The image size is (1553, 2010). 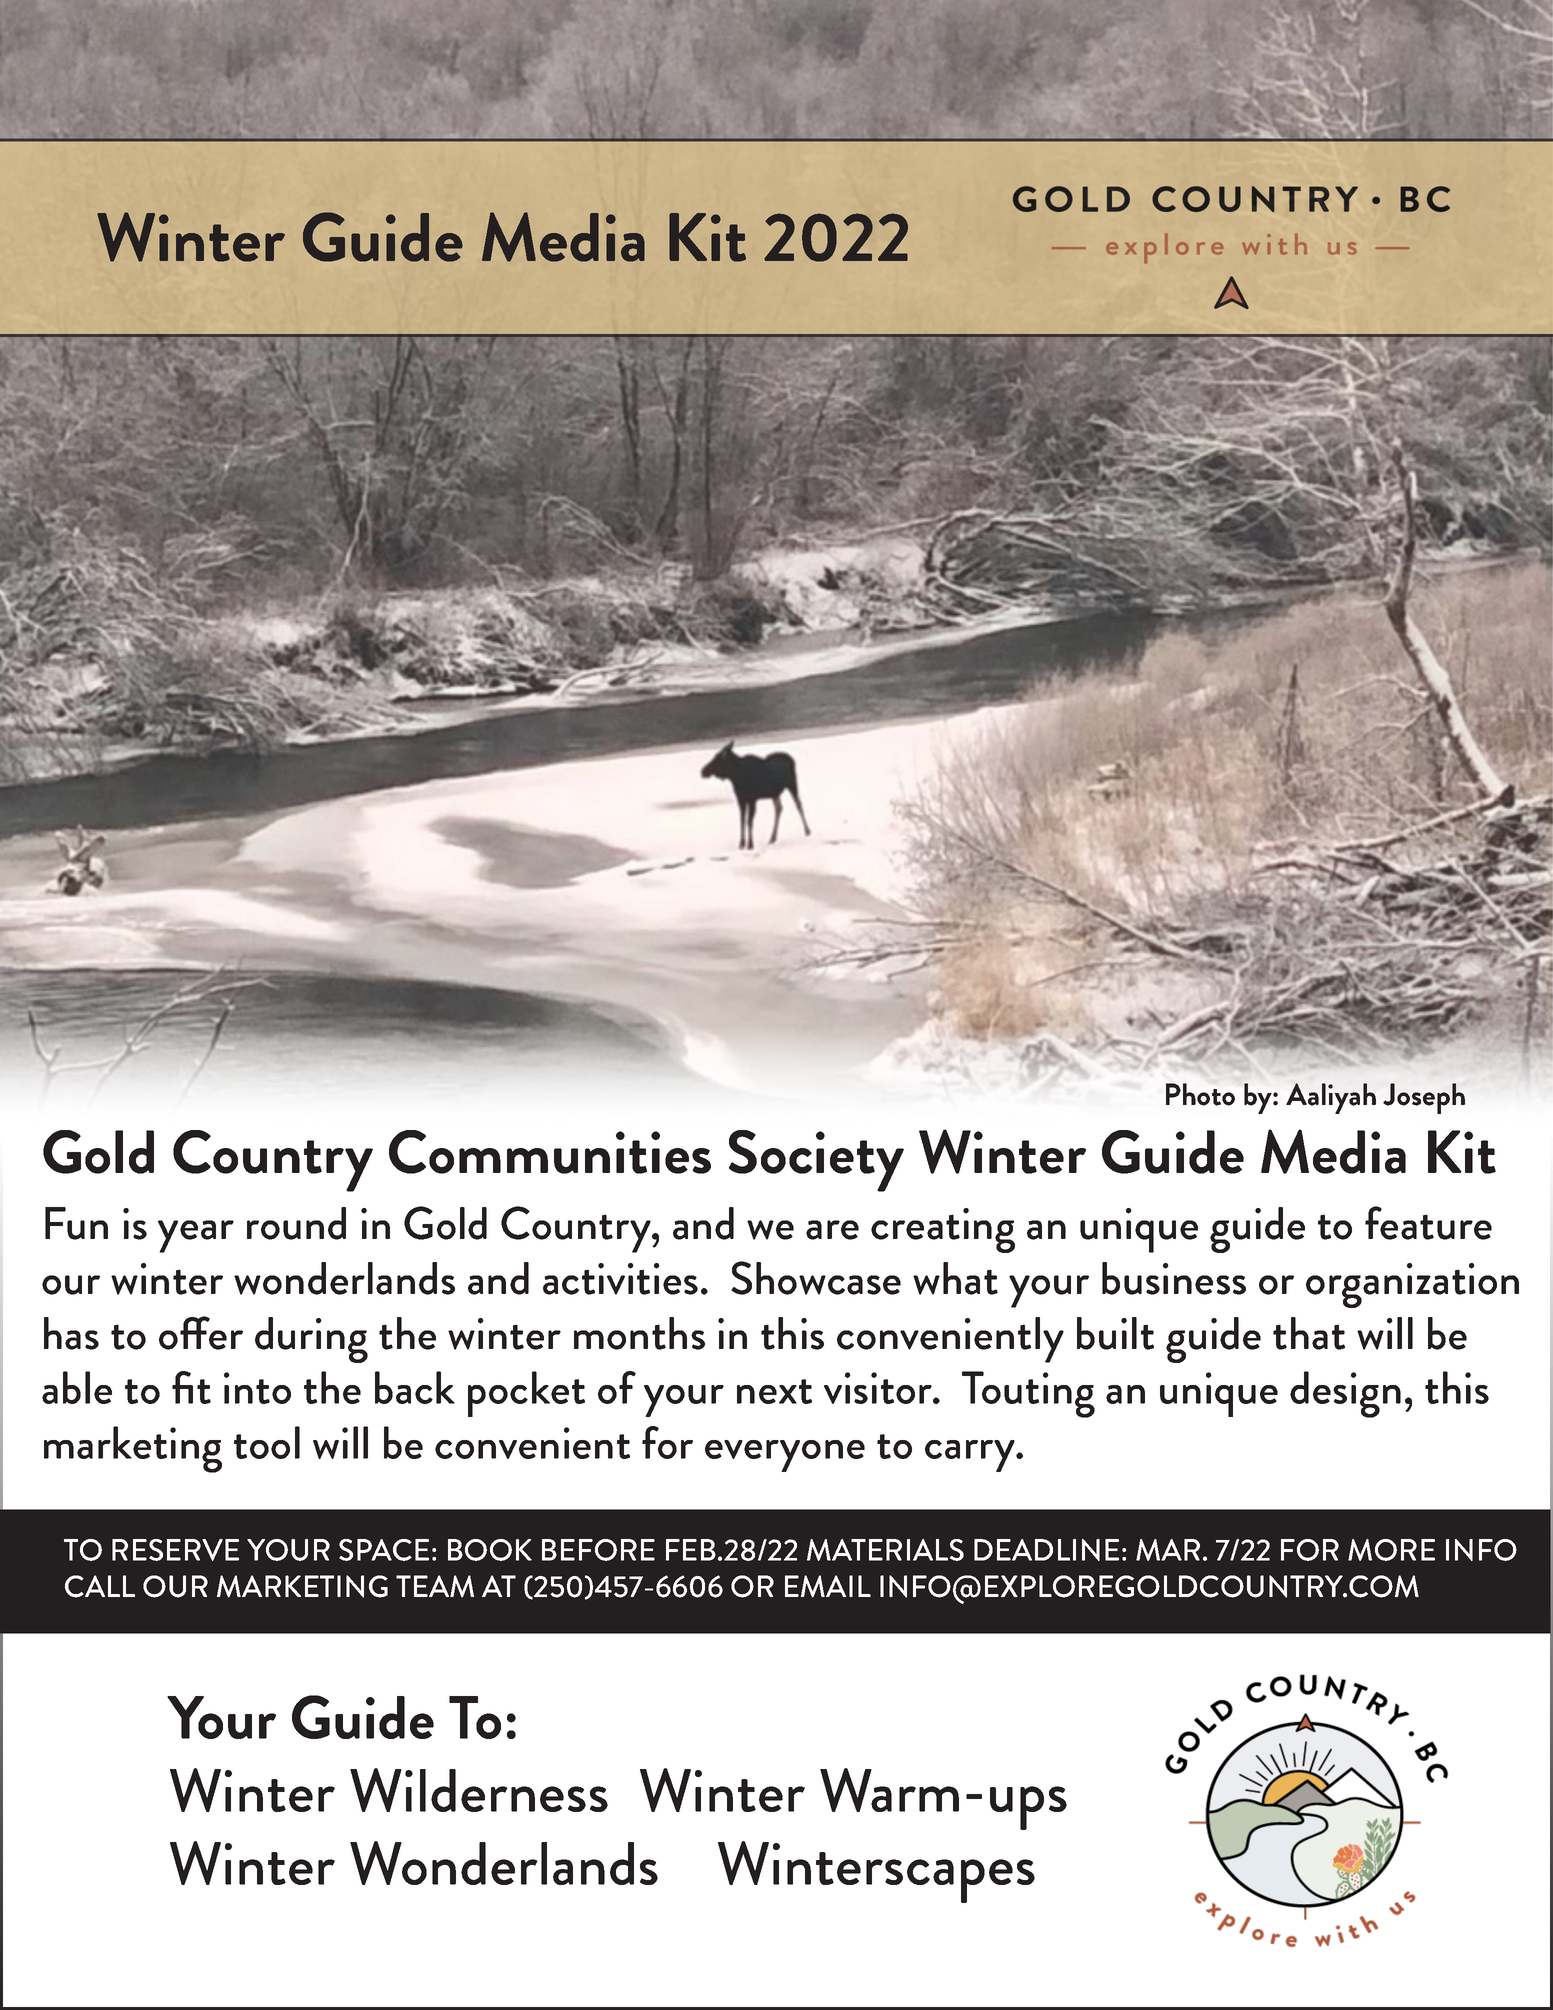 What do you see at coordinates (267, 1442) in the document?
I see `tool` at bounding box center [267, 1442].
